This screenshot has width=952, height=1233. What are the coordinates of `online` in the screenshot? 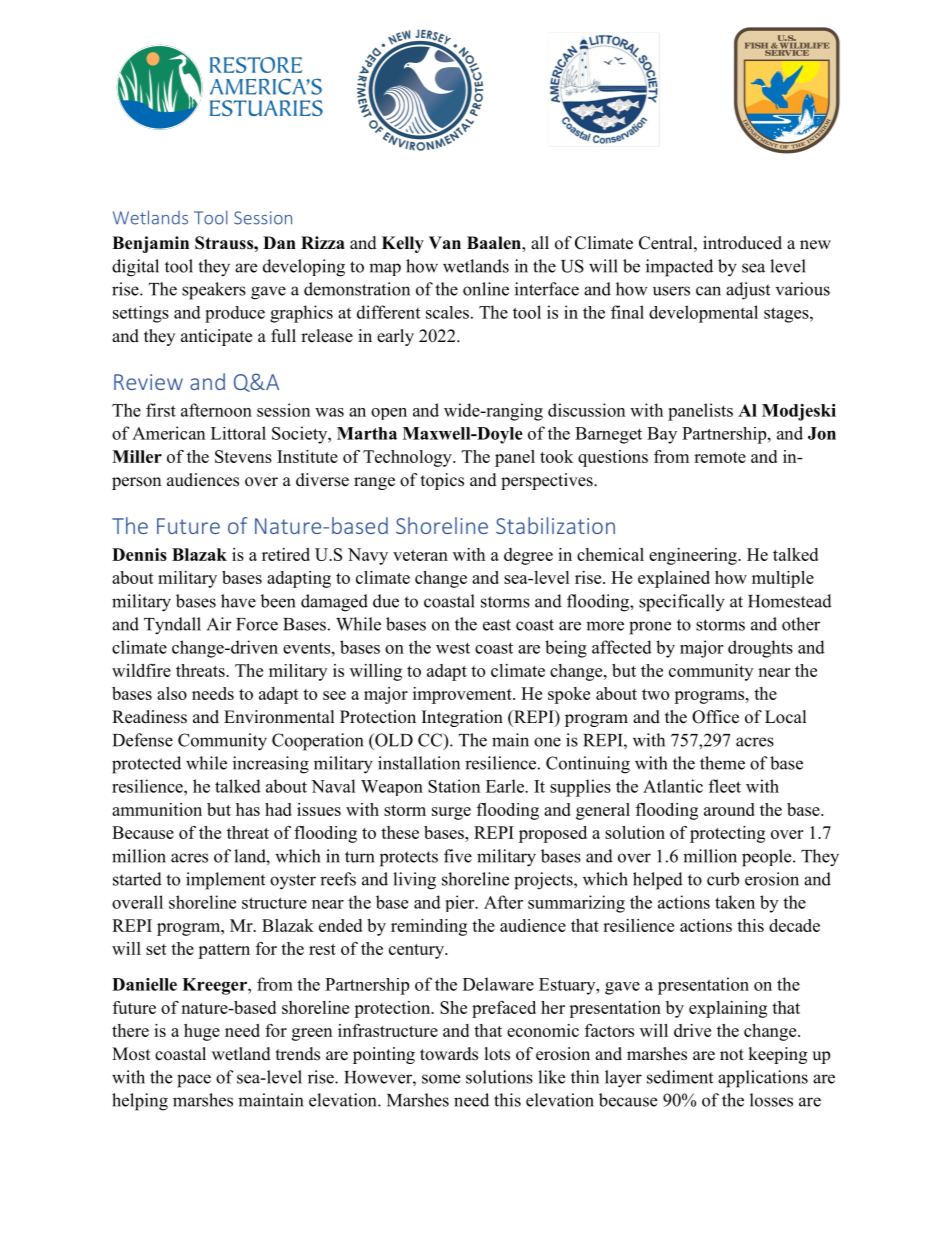 It's located at (486, 289).
